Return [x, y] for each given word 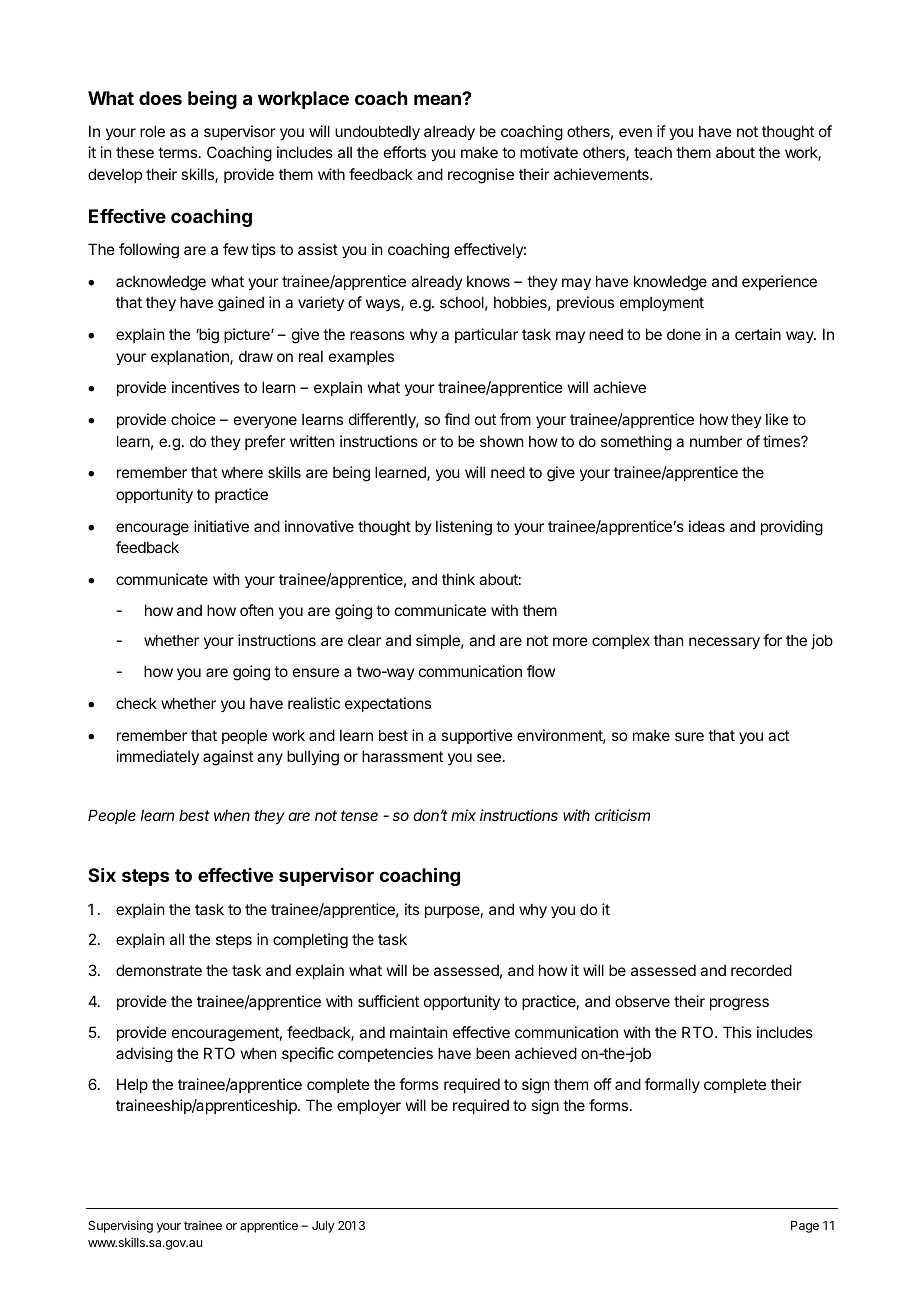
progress [739, 1004]
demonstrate [159, 970]
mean [438, 99]
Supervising [120, 1226]
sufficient [388, 1001]
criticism [622, 815]
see [489, 757]
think [458, 579]
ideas [707, 526]
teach [653, 152]
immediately [158, 757]
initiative [221, 526]
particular [486, 335]
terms [179, 152]
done [684, 334]
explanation [191, 357]
